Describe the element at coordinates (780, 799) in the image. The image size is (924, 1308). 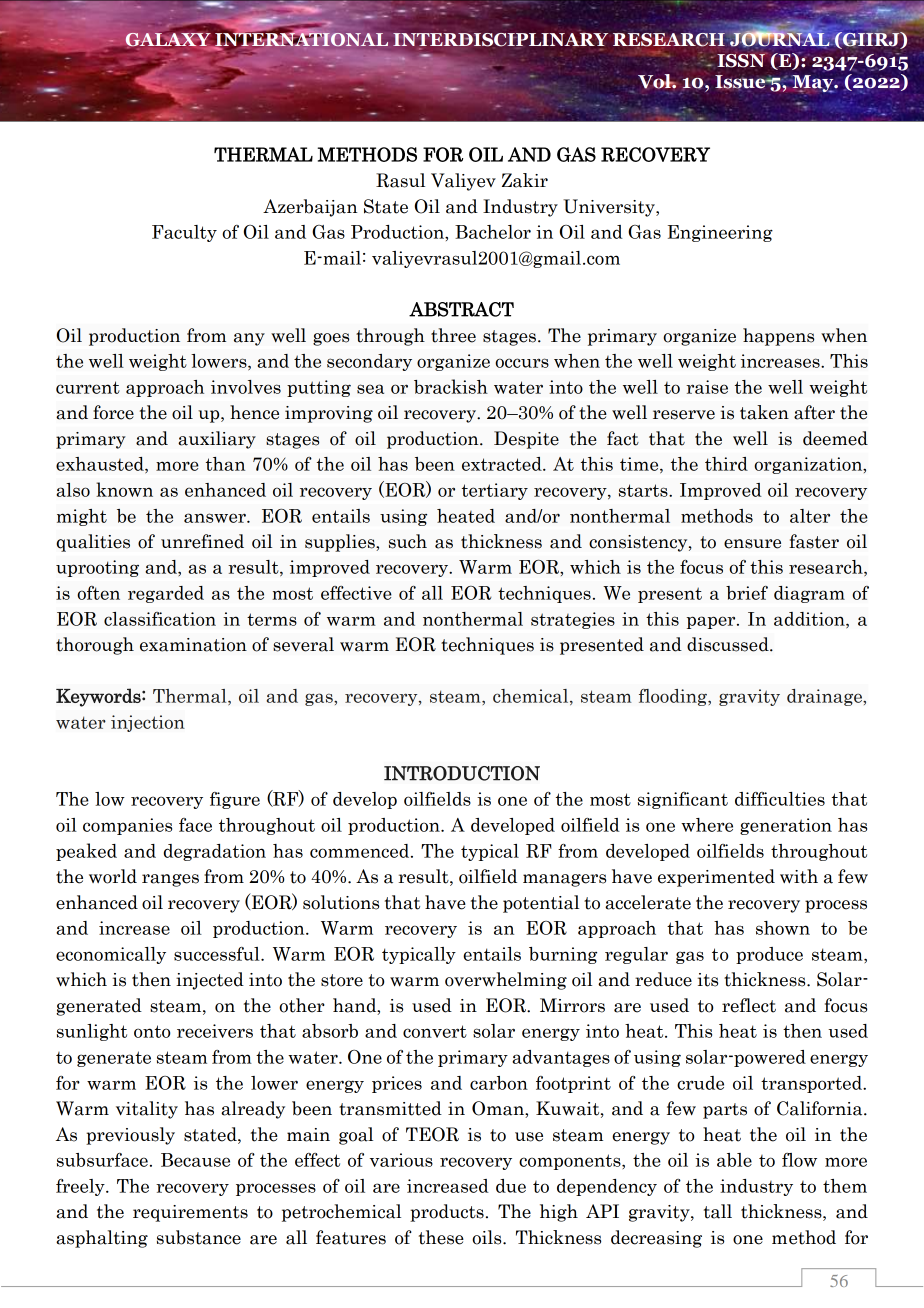
I see `difficulties` at that location.
